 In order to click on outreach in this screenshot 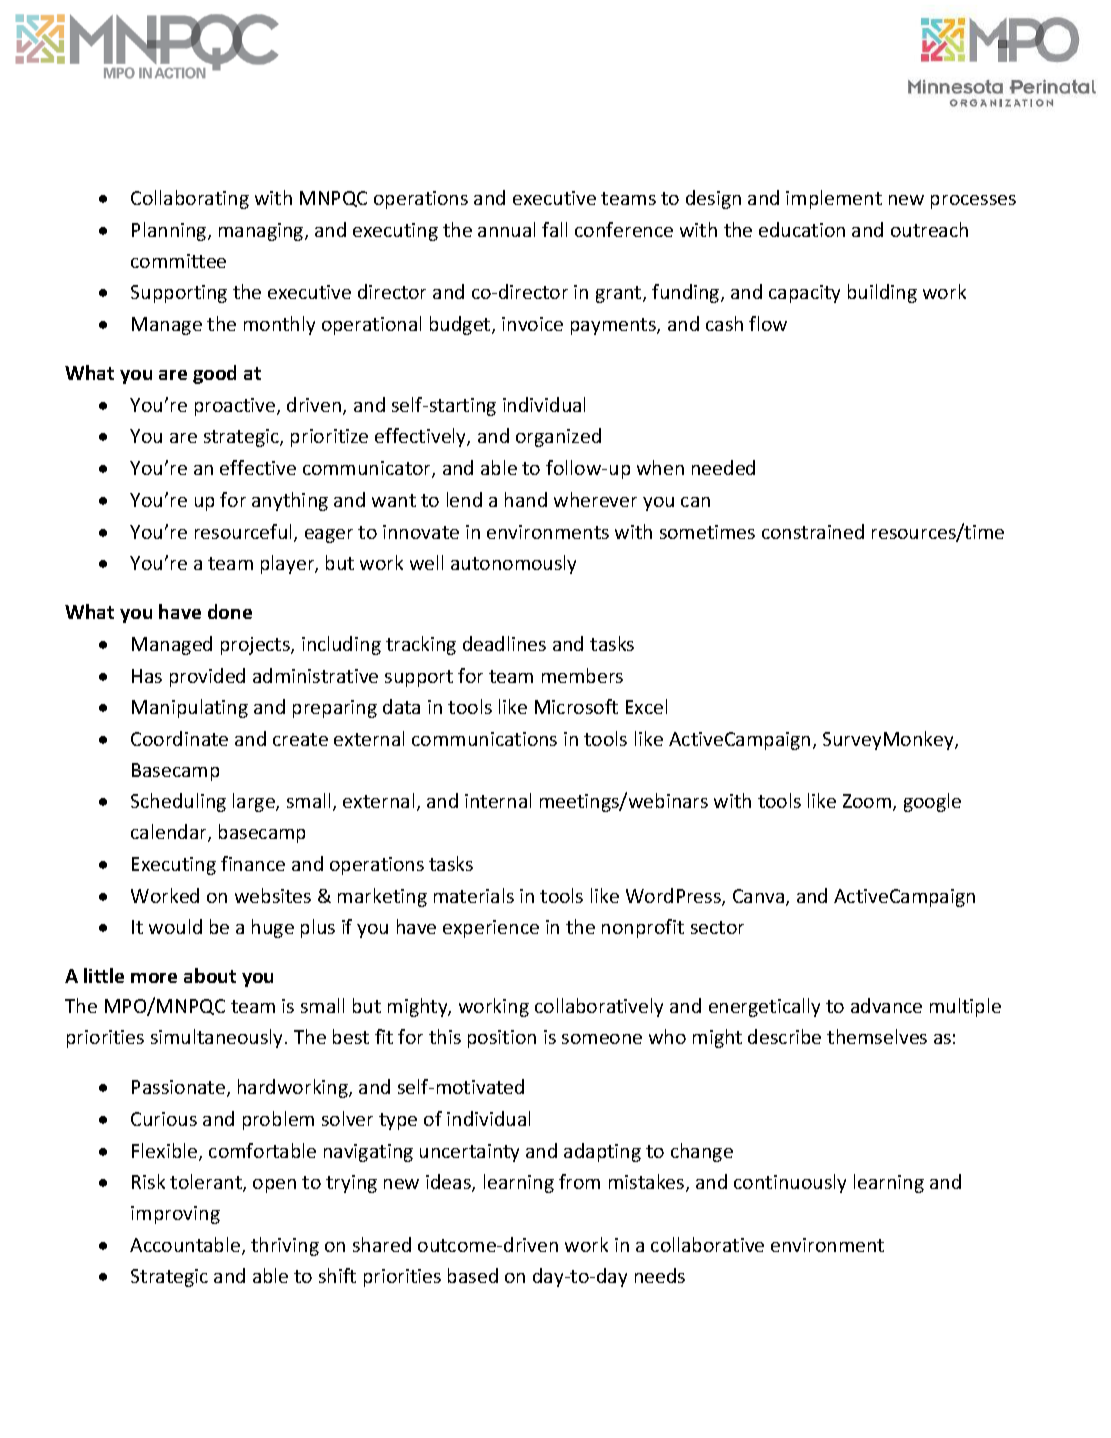, I will do `click(929, 229)`.
